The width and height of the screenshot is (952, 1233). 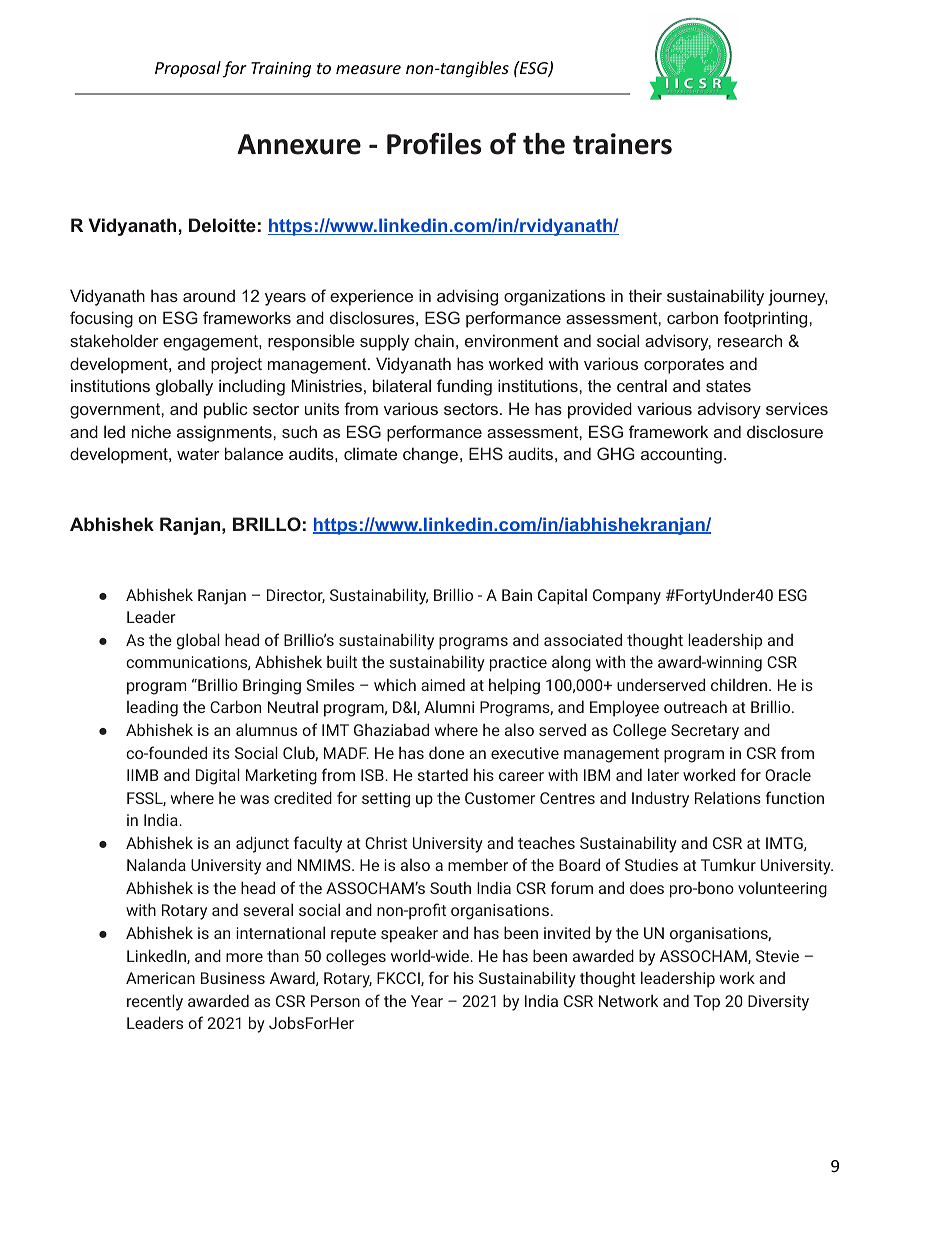 I want to click on speaker, so click(x=409, y=934).
